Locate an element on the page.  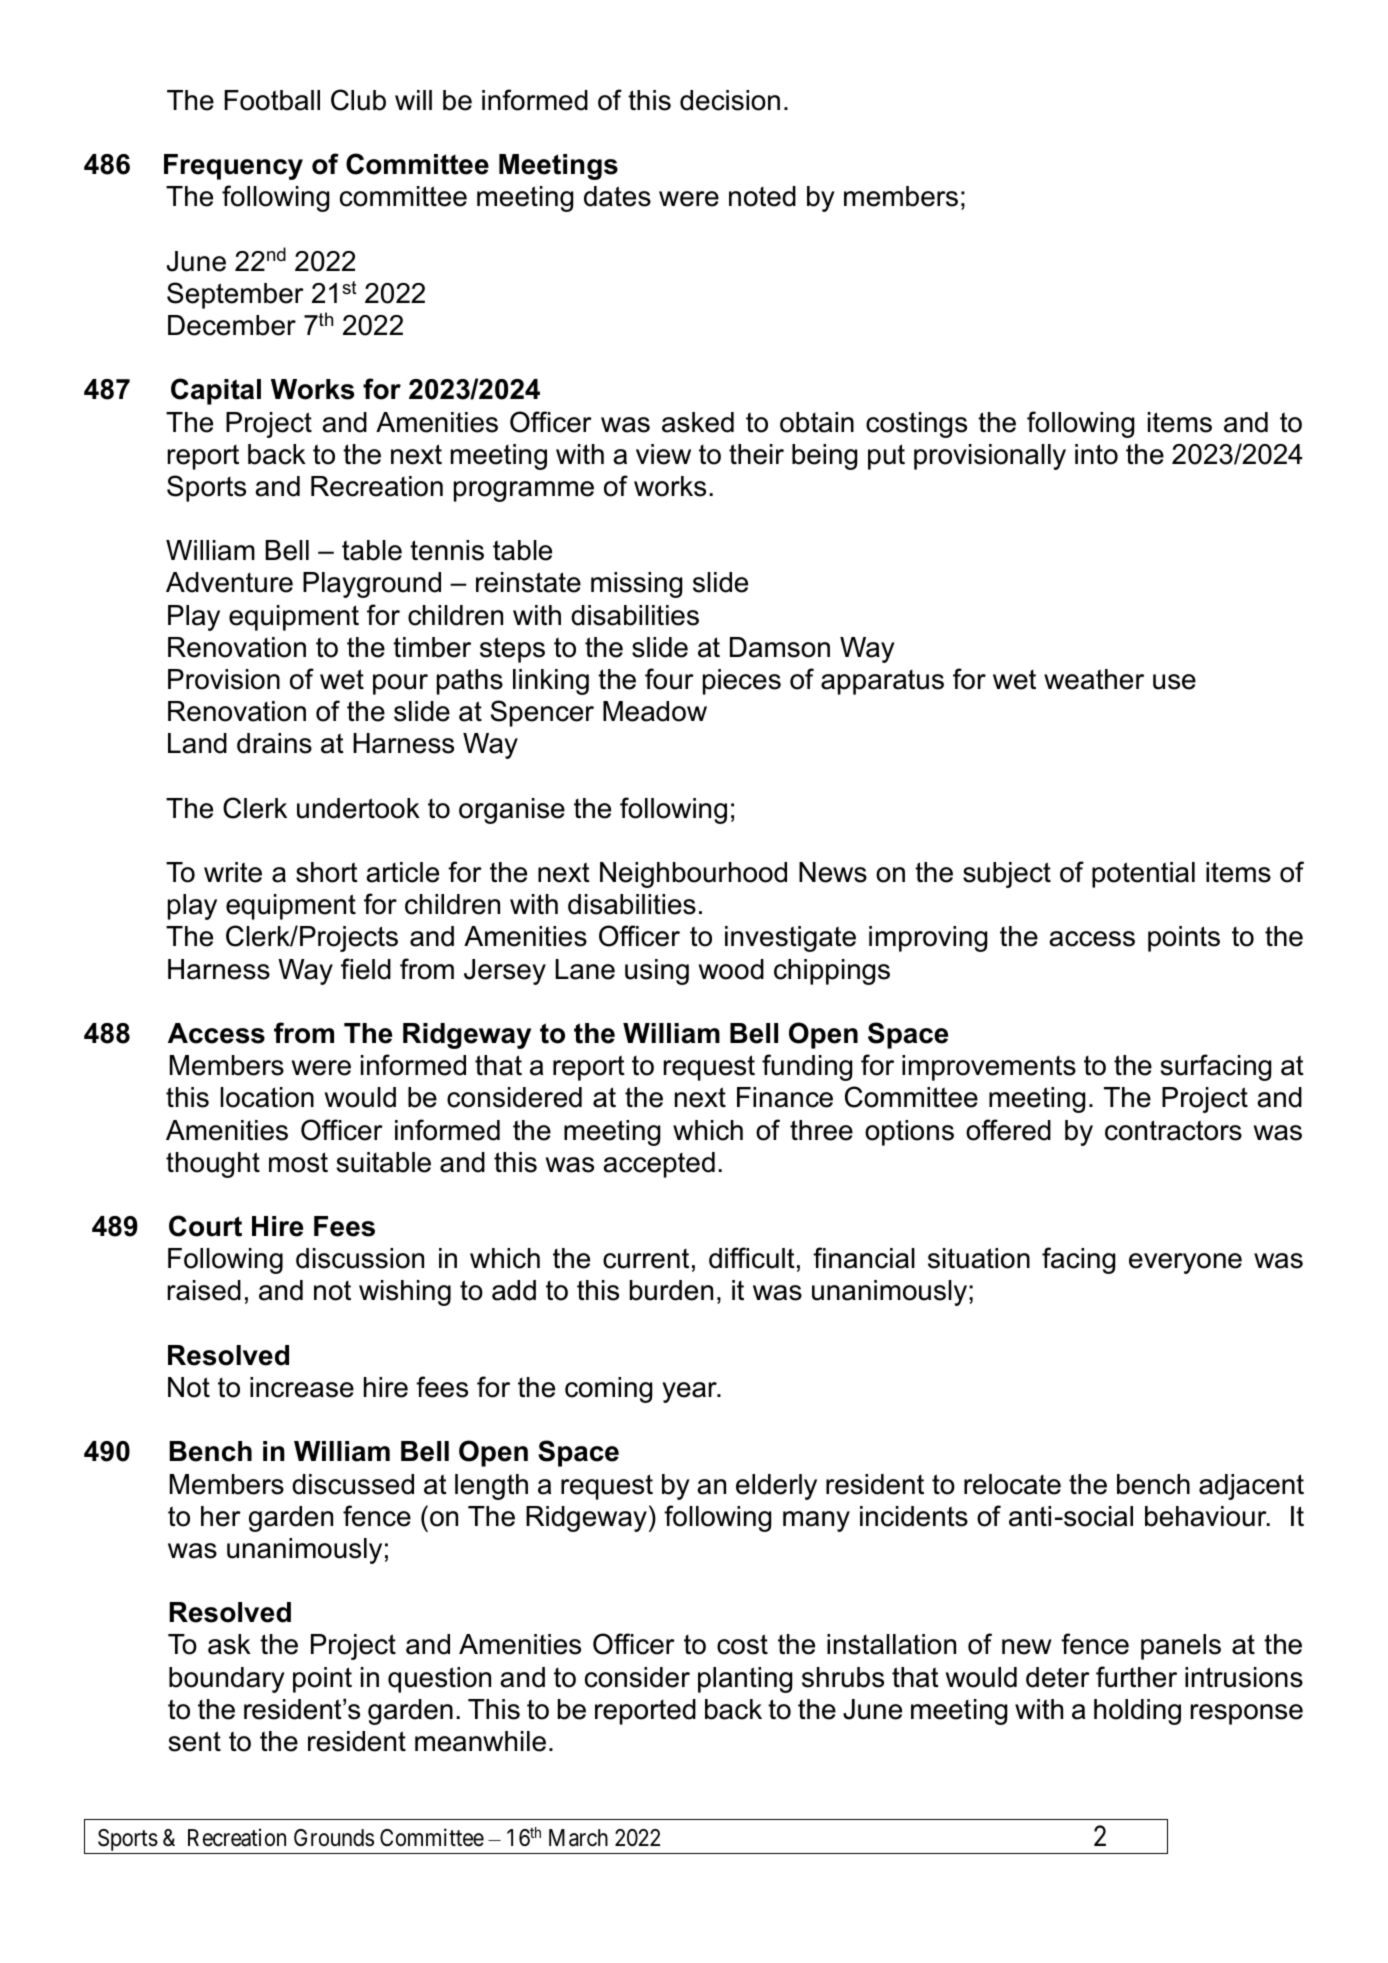
field is located at coordinates (366, 969).
